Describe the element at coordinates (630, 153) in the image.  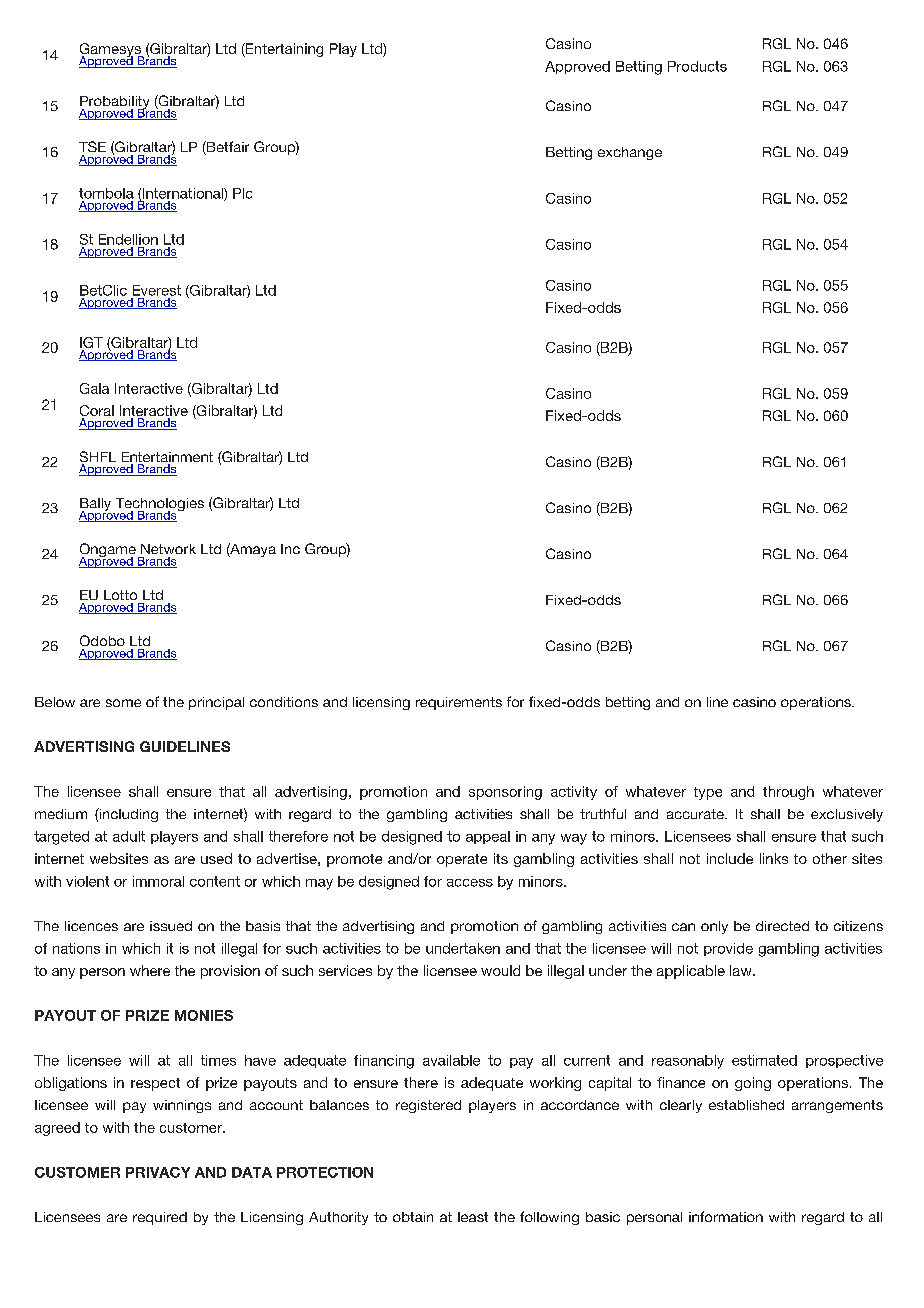
I see `exchange` at that location.
